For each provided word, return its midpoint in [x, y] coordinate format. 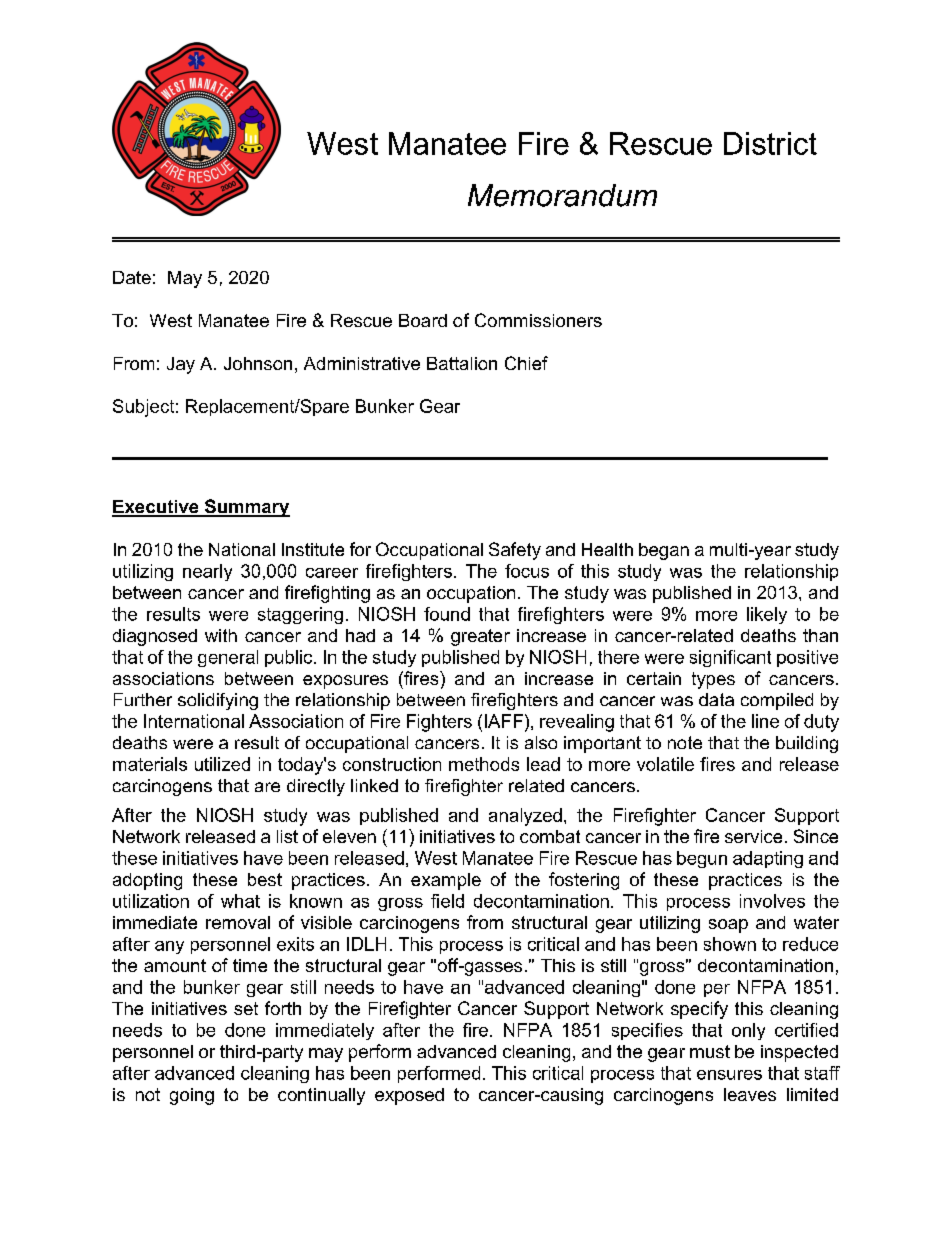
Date [132, 277]
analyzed [525, 817]
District [770, 143]
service [753, 836]
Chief [526, 363]
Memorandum [562, 195]
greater [480, 637]
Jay [181, 365]
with [221, 635]
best [265, 879]
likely [767, 615]
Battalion [462, 363]
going [192, 1096]
